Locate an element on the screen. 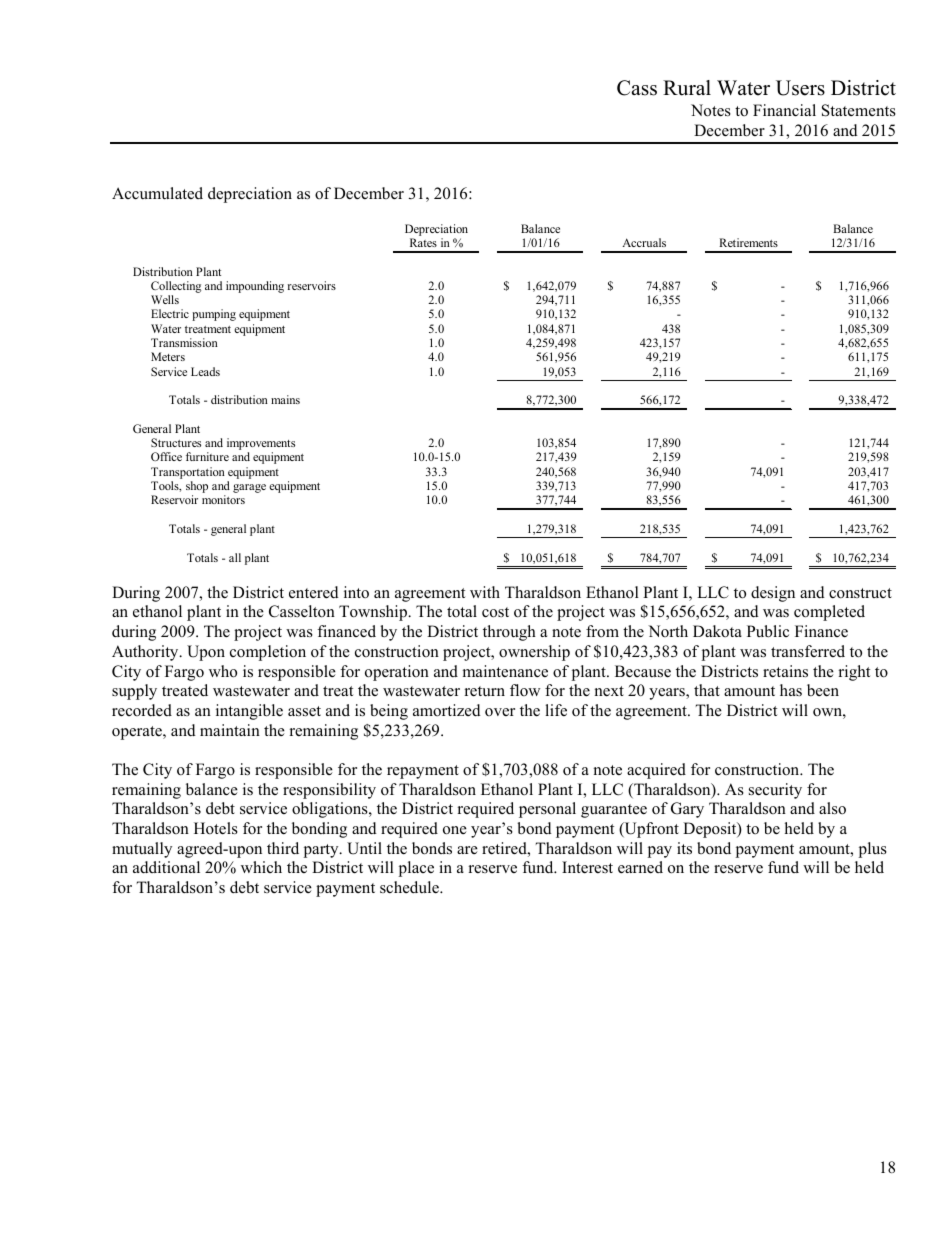 The width and height of the screenshot is (952, 1233). Retirements is located at coordinates (748, 242).
